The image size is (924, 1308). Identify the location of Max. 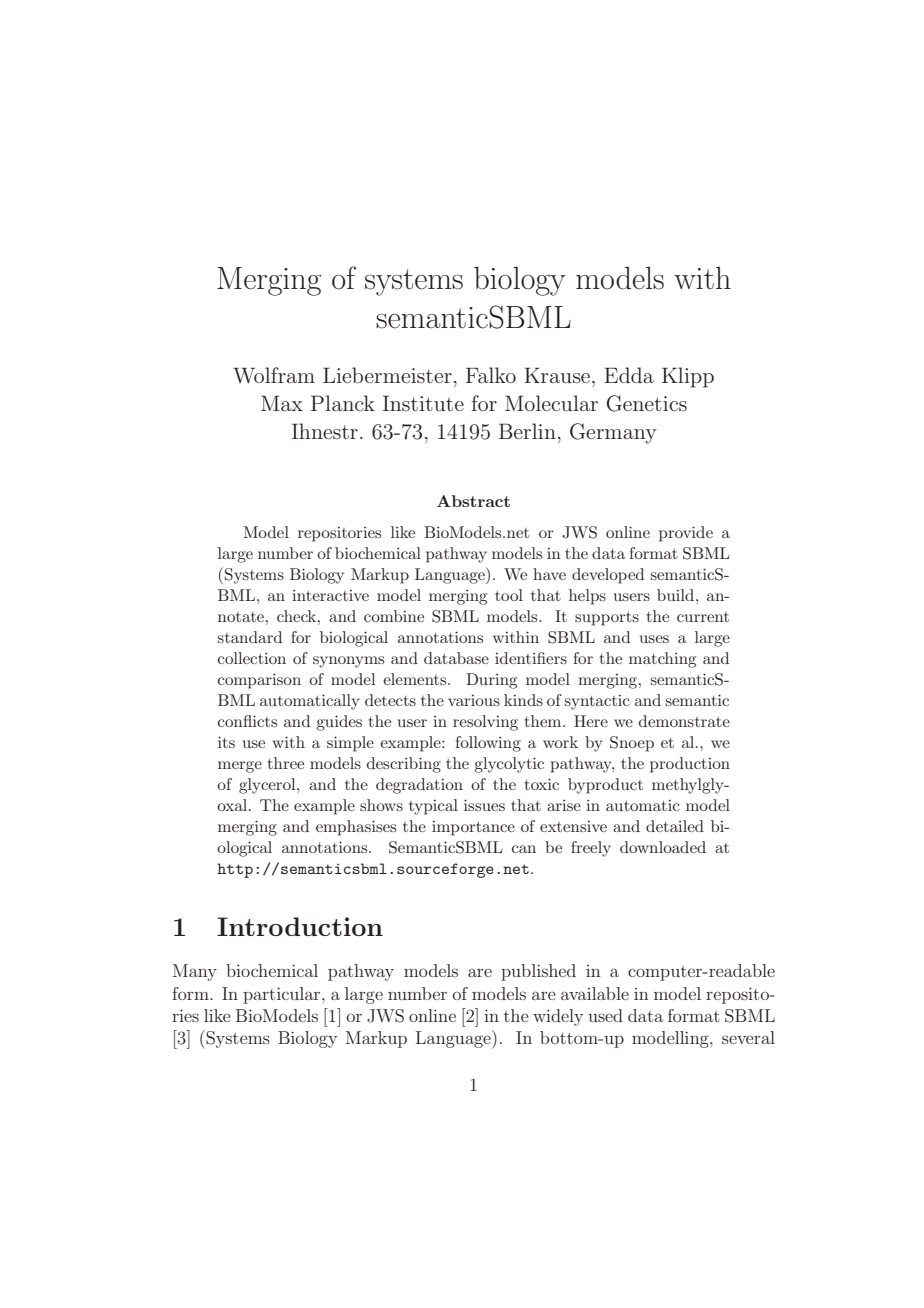
(282, 403).
